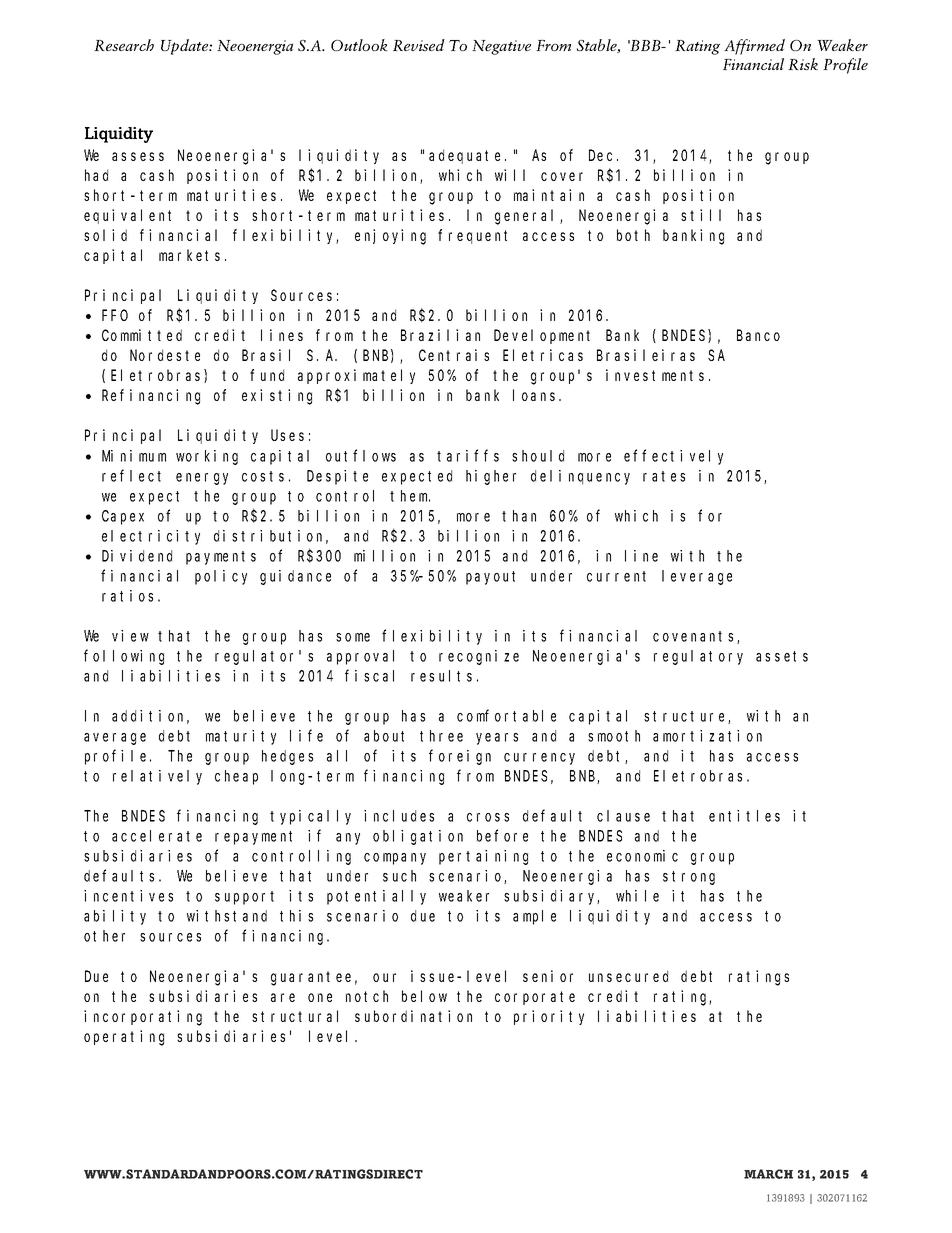  Describe the element at coordinates (419, 45) in the page. I see `Revised` at that location.
